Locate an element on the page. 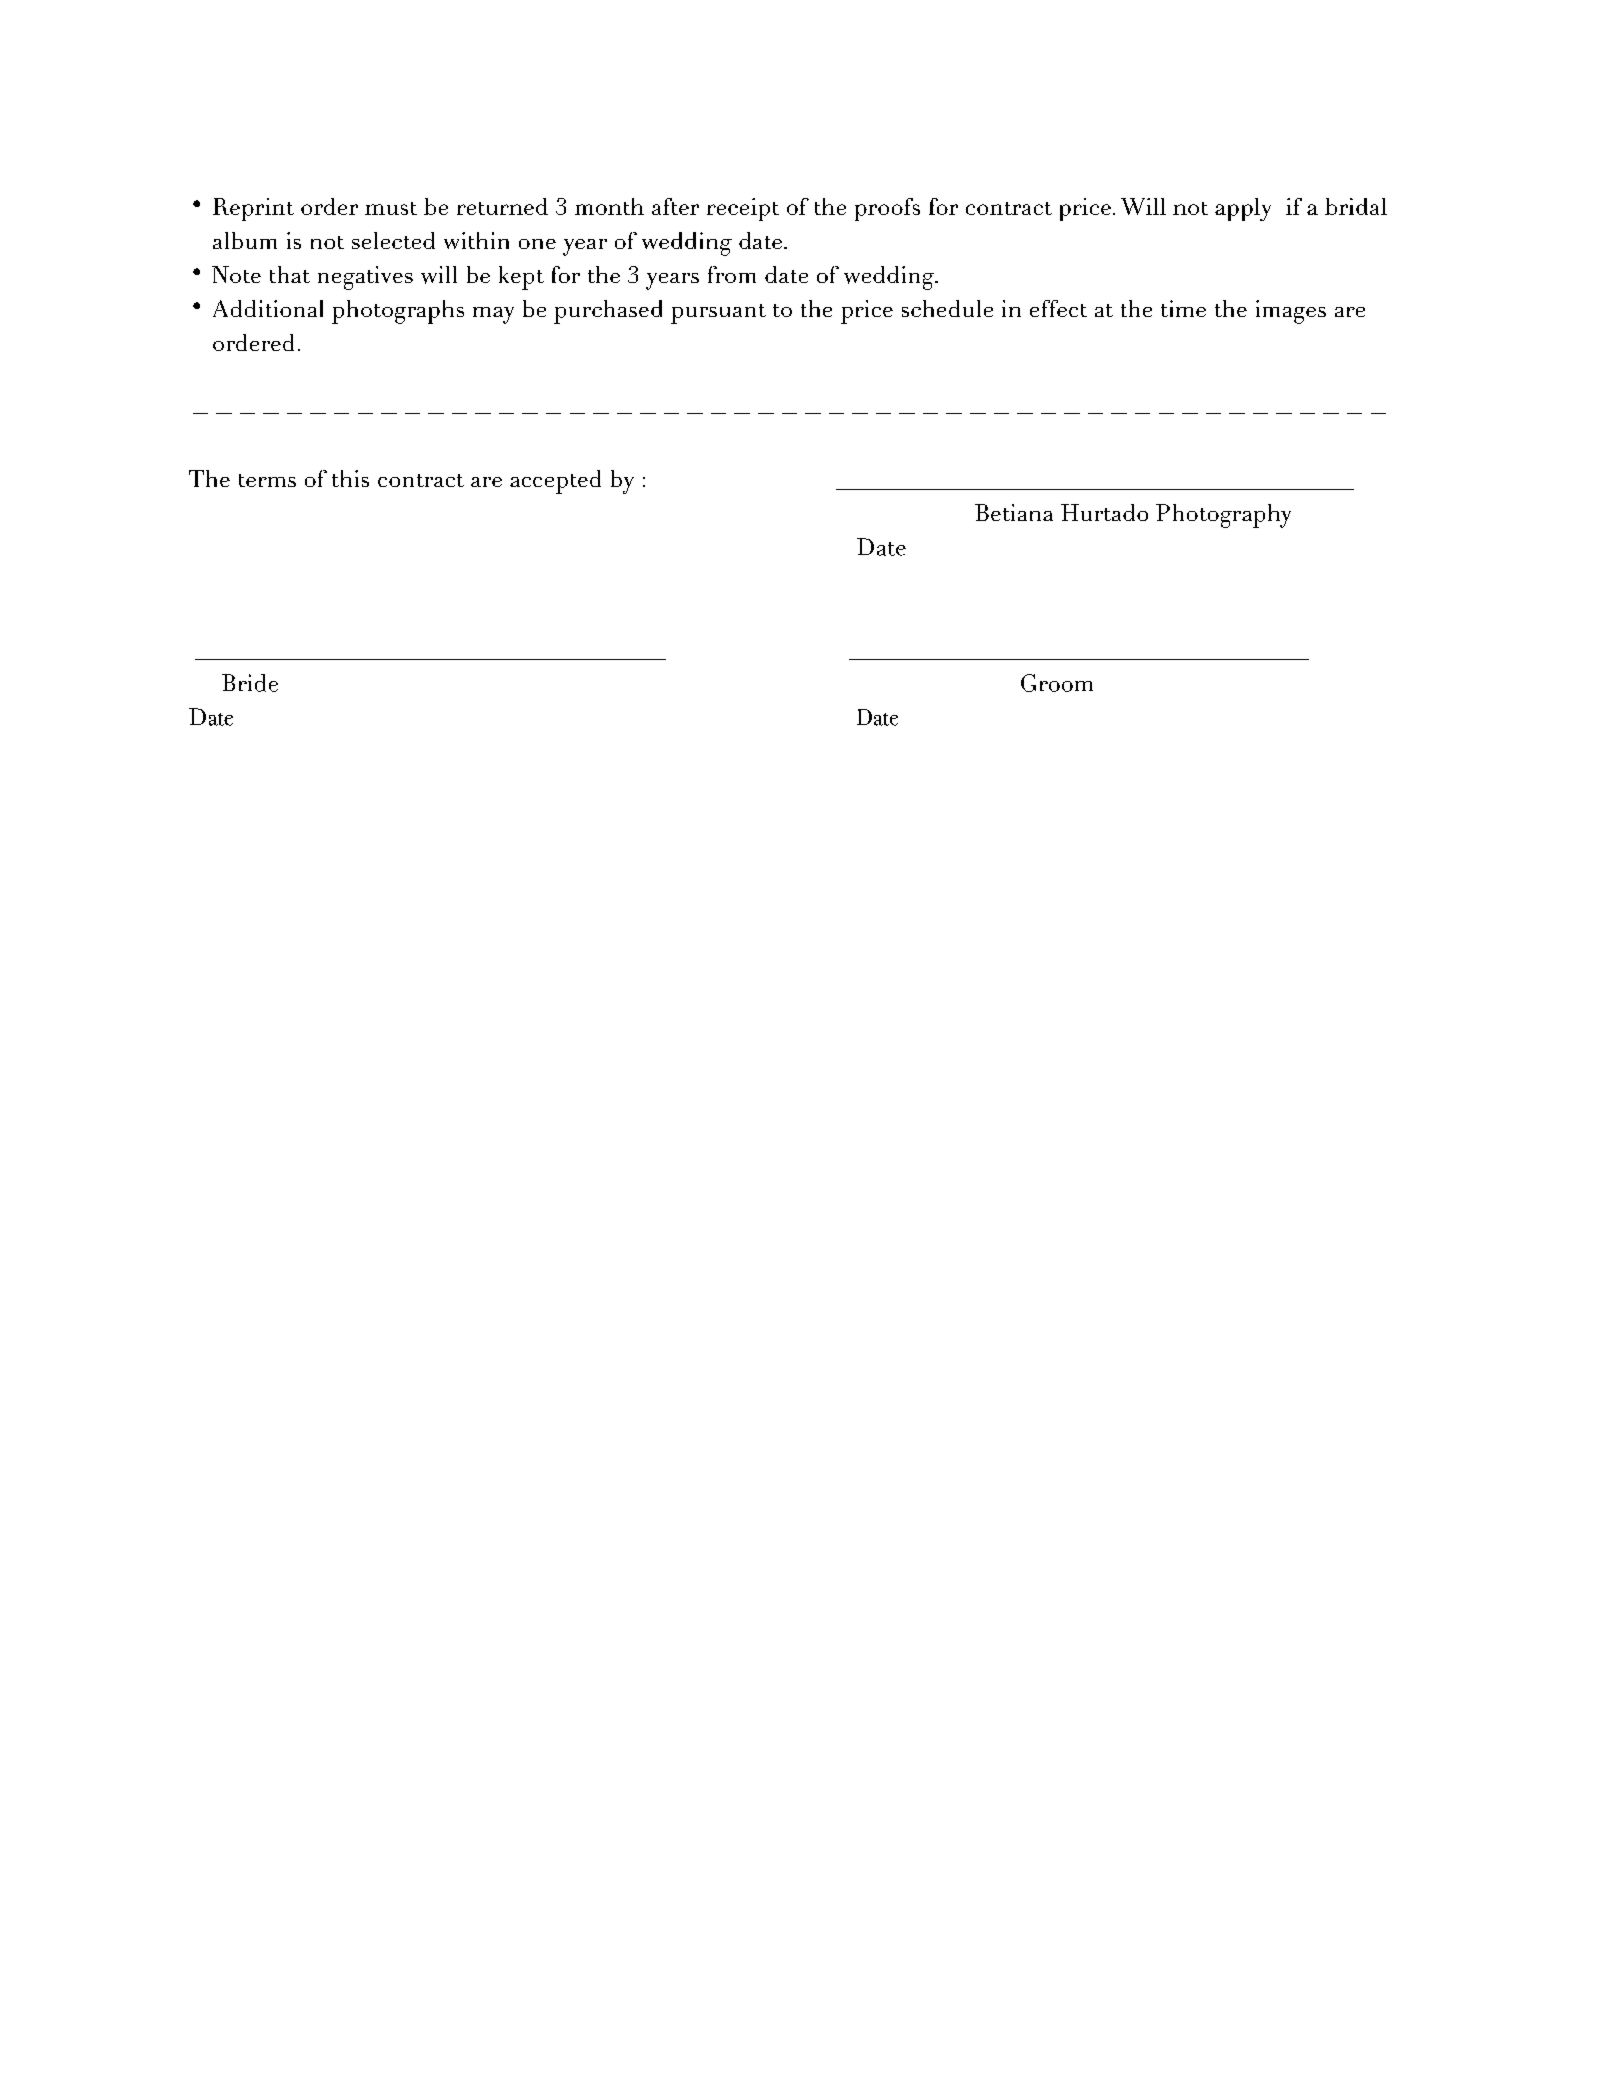 The image size is (1602, 2073). apply is located at coordinates (1243, 209).
